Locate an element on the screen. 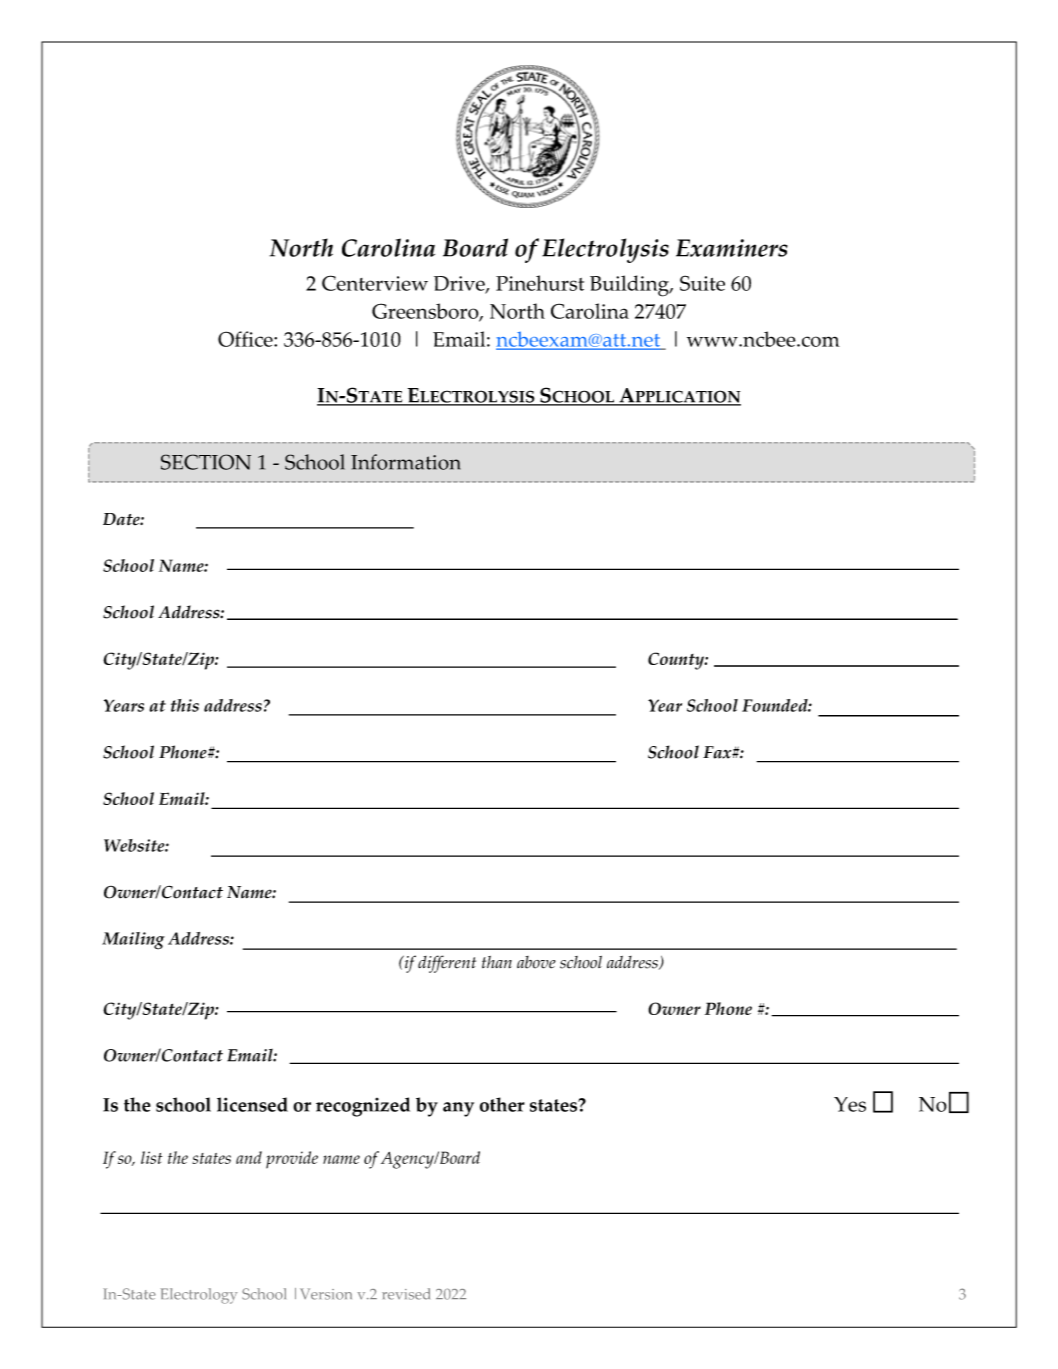 The width and height of the screenshot is (1058, 1369). than is located at coordinates (497, 962).
